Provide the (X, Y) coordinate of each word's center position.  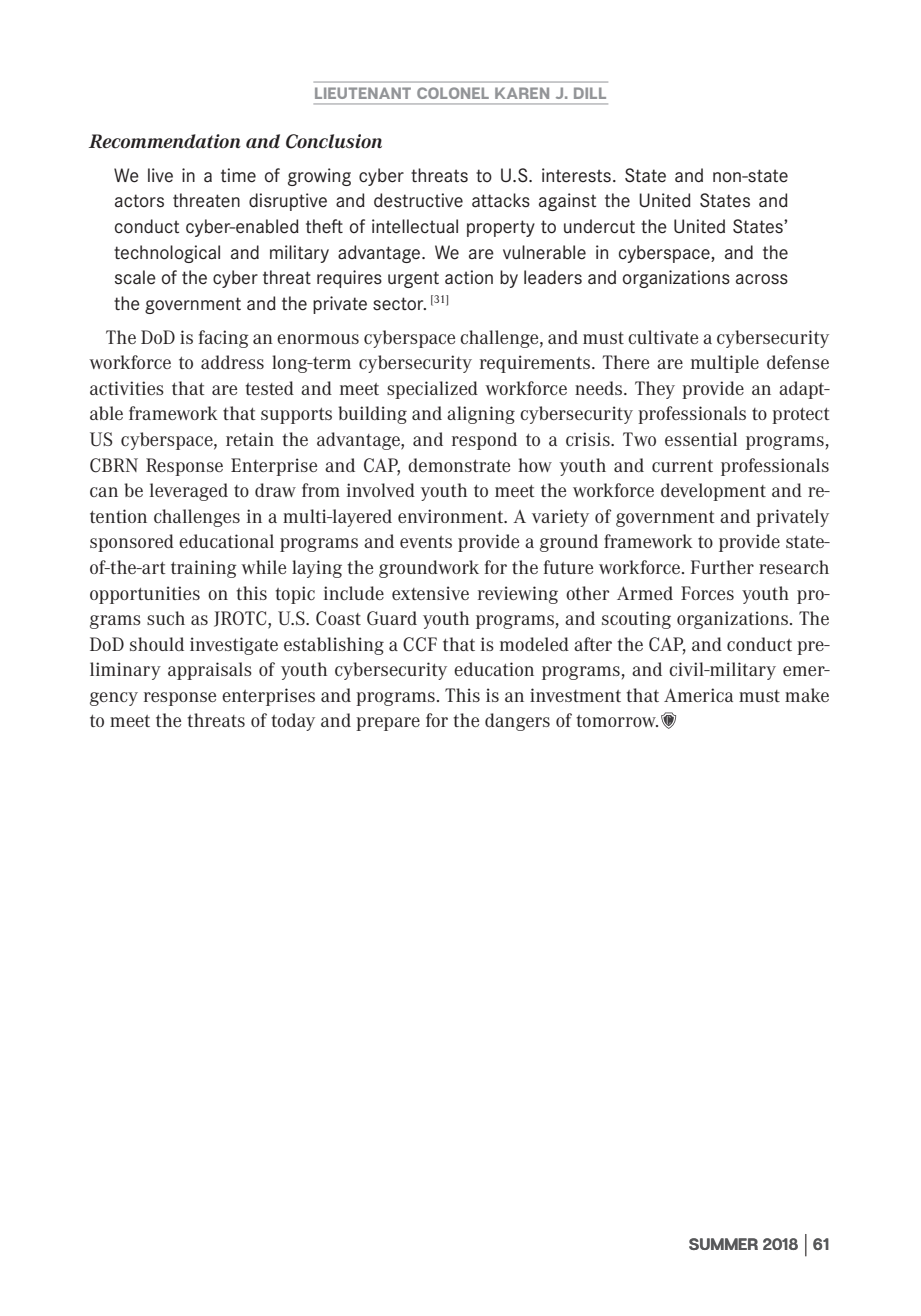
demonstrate (459, 465)
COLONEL (453, 93)
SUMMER (723, 1244)
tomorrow (617, 721)
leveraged (189, 492)
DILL (590, 93)
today (293, 722)
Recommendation (165, 141)
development (713, 492)
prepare (388, 724)
